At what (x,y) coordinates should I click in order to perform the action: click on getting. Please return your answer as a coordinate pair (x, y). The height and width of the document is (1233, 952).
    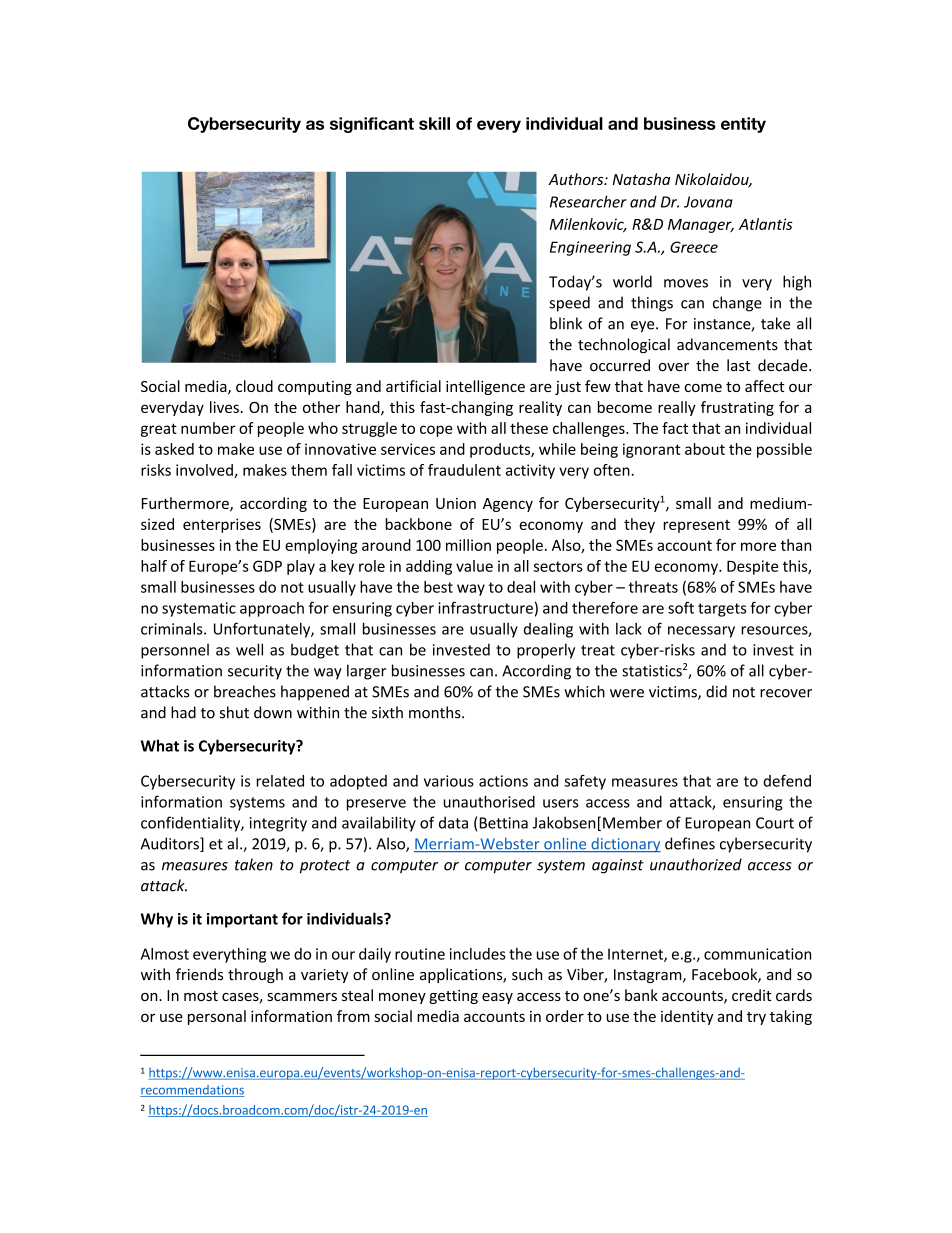
    Looking at the image, I should click on (453, 997).
